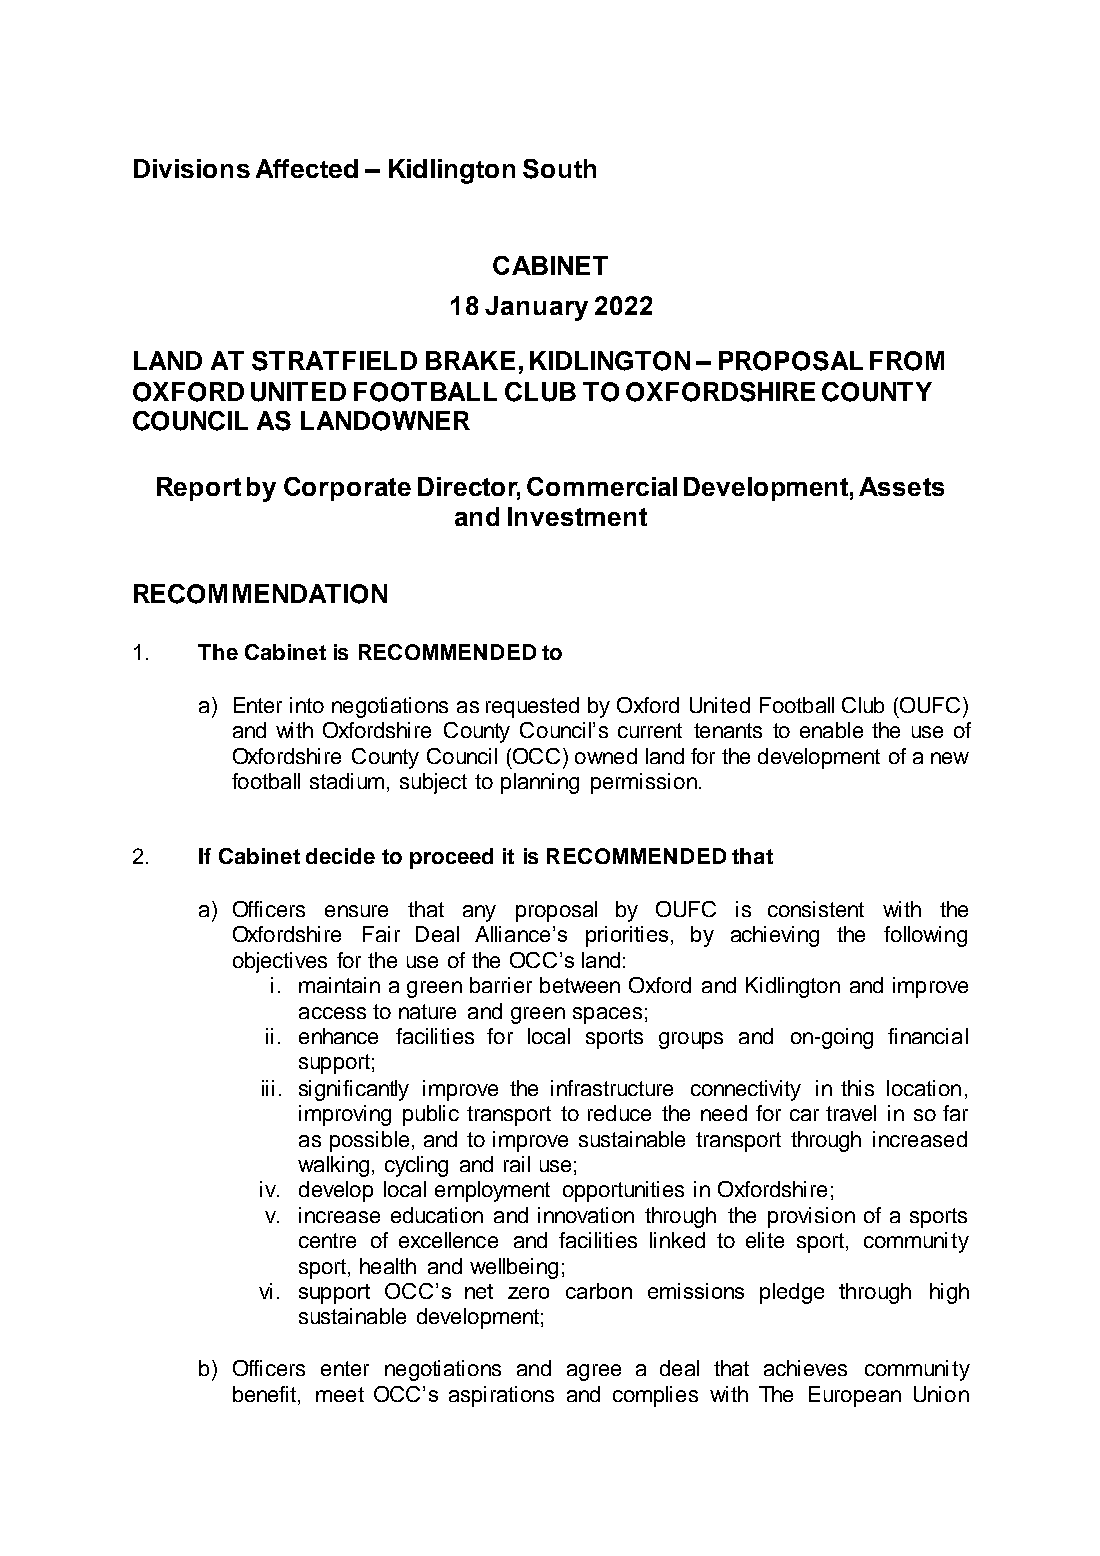 This screenshot has height=1556, width=1100. Describe the element at coordinates (266, 1395) in the screenshot. I see `benefit` at that location.
